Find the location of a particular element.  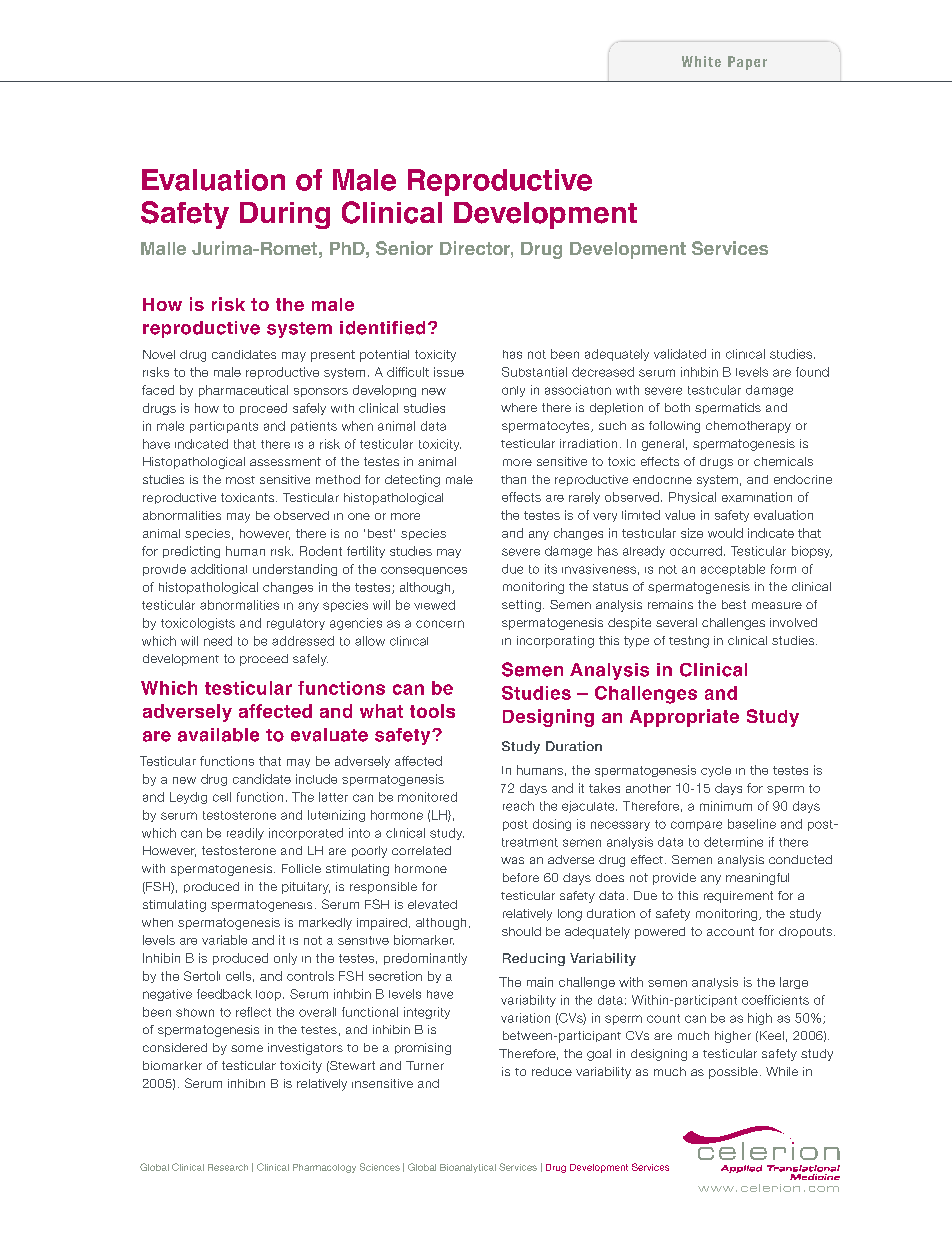

examination is located at coordinates (757, 497).
